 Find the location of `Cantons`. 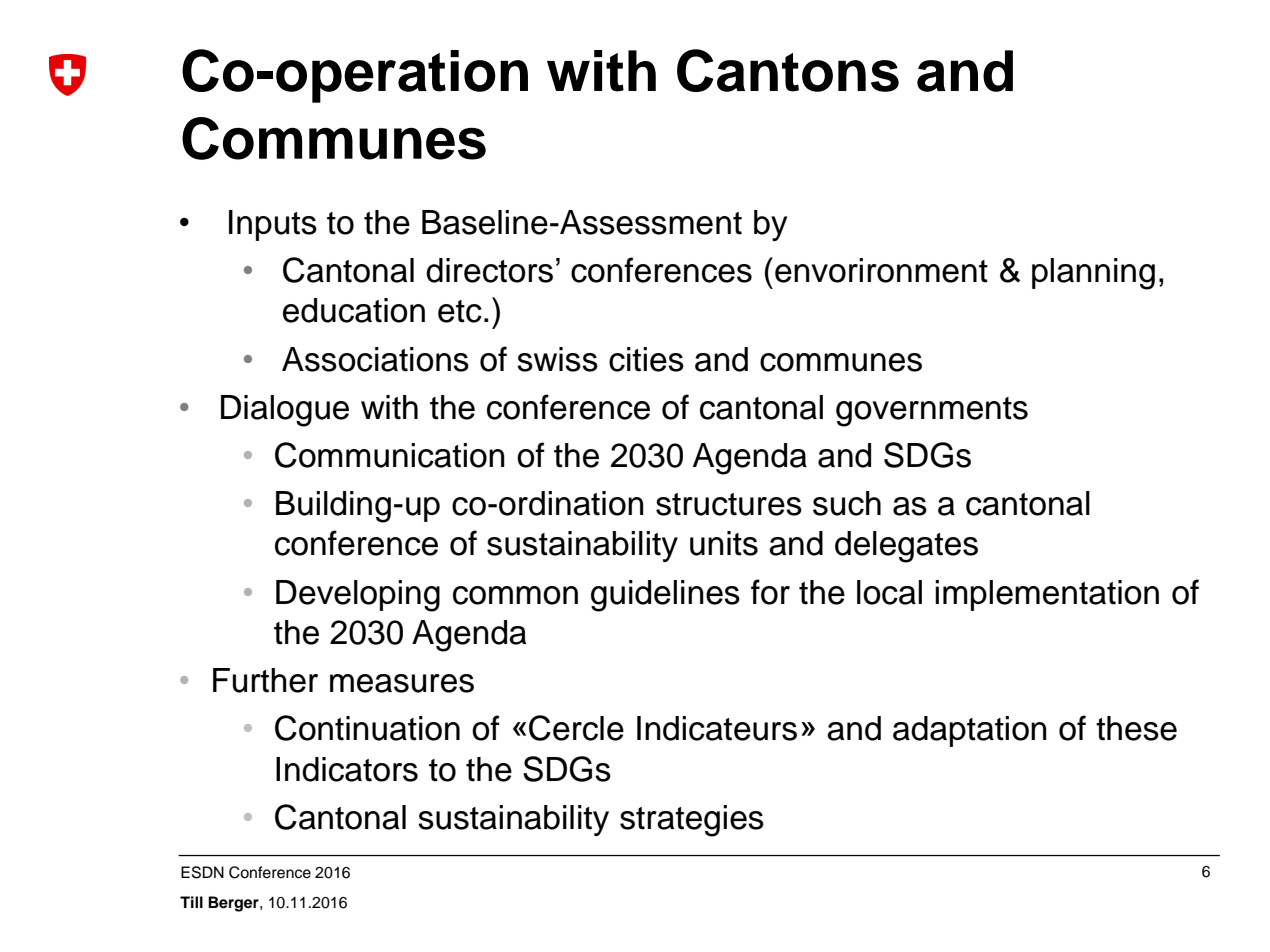

Cantons is located at coordinates (788, 70).
